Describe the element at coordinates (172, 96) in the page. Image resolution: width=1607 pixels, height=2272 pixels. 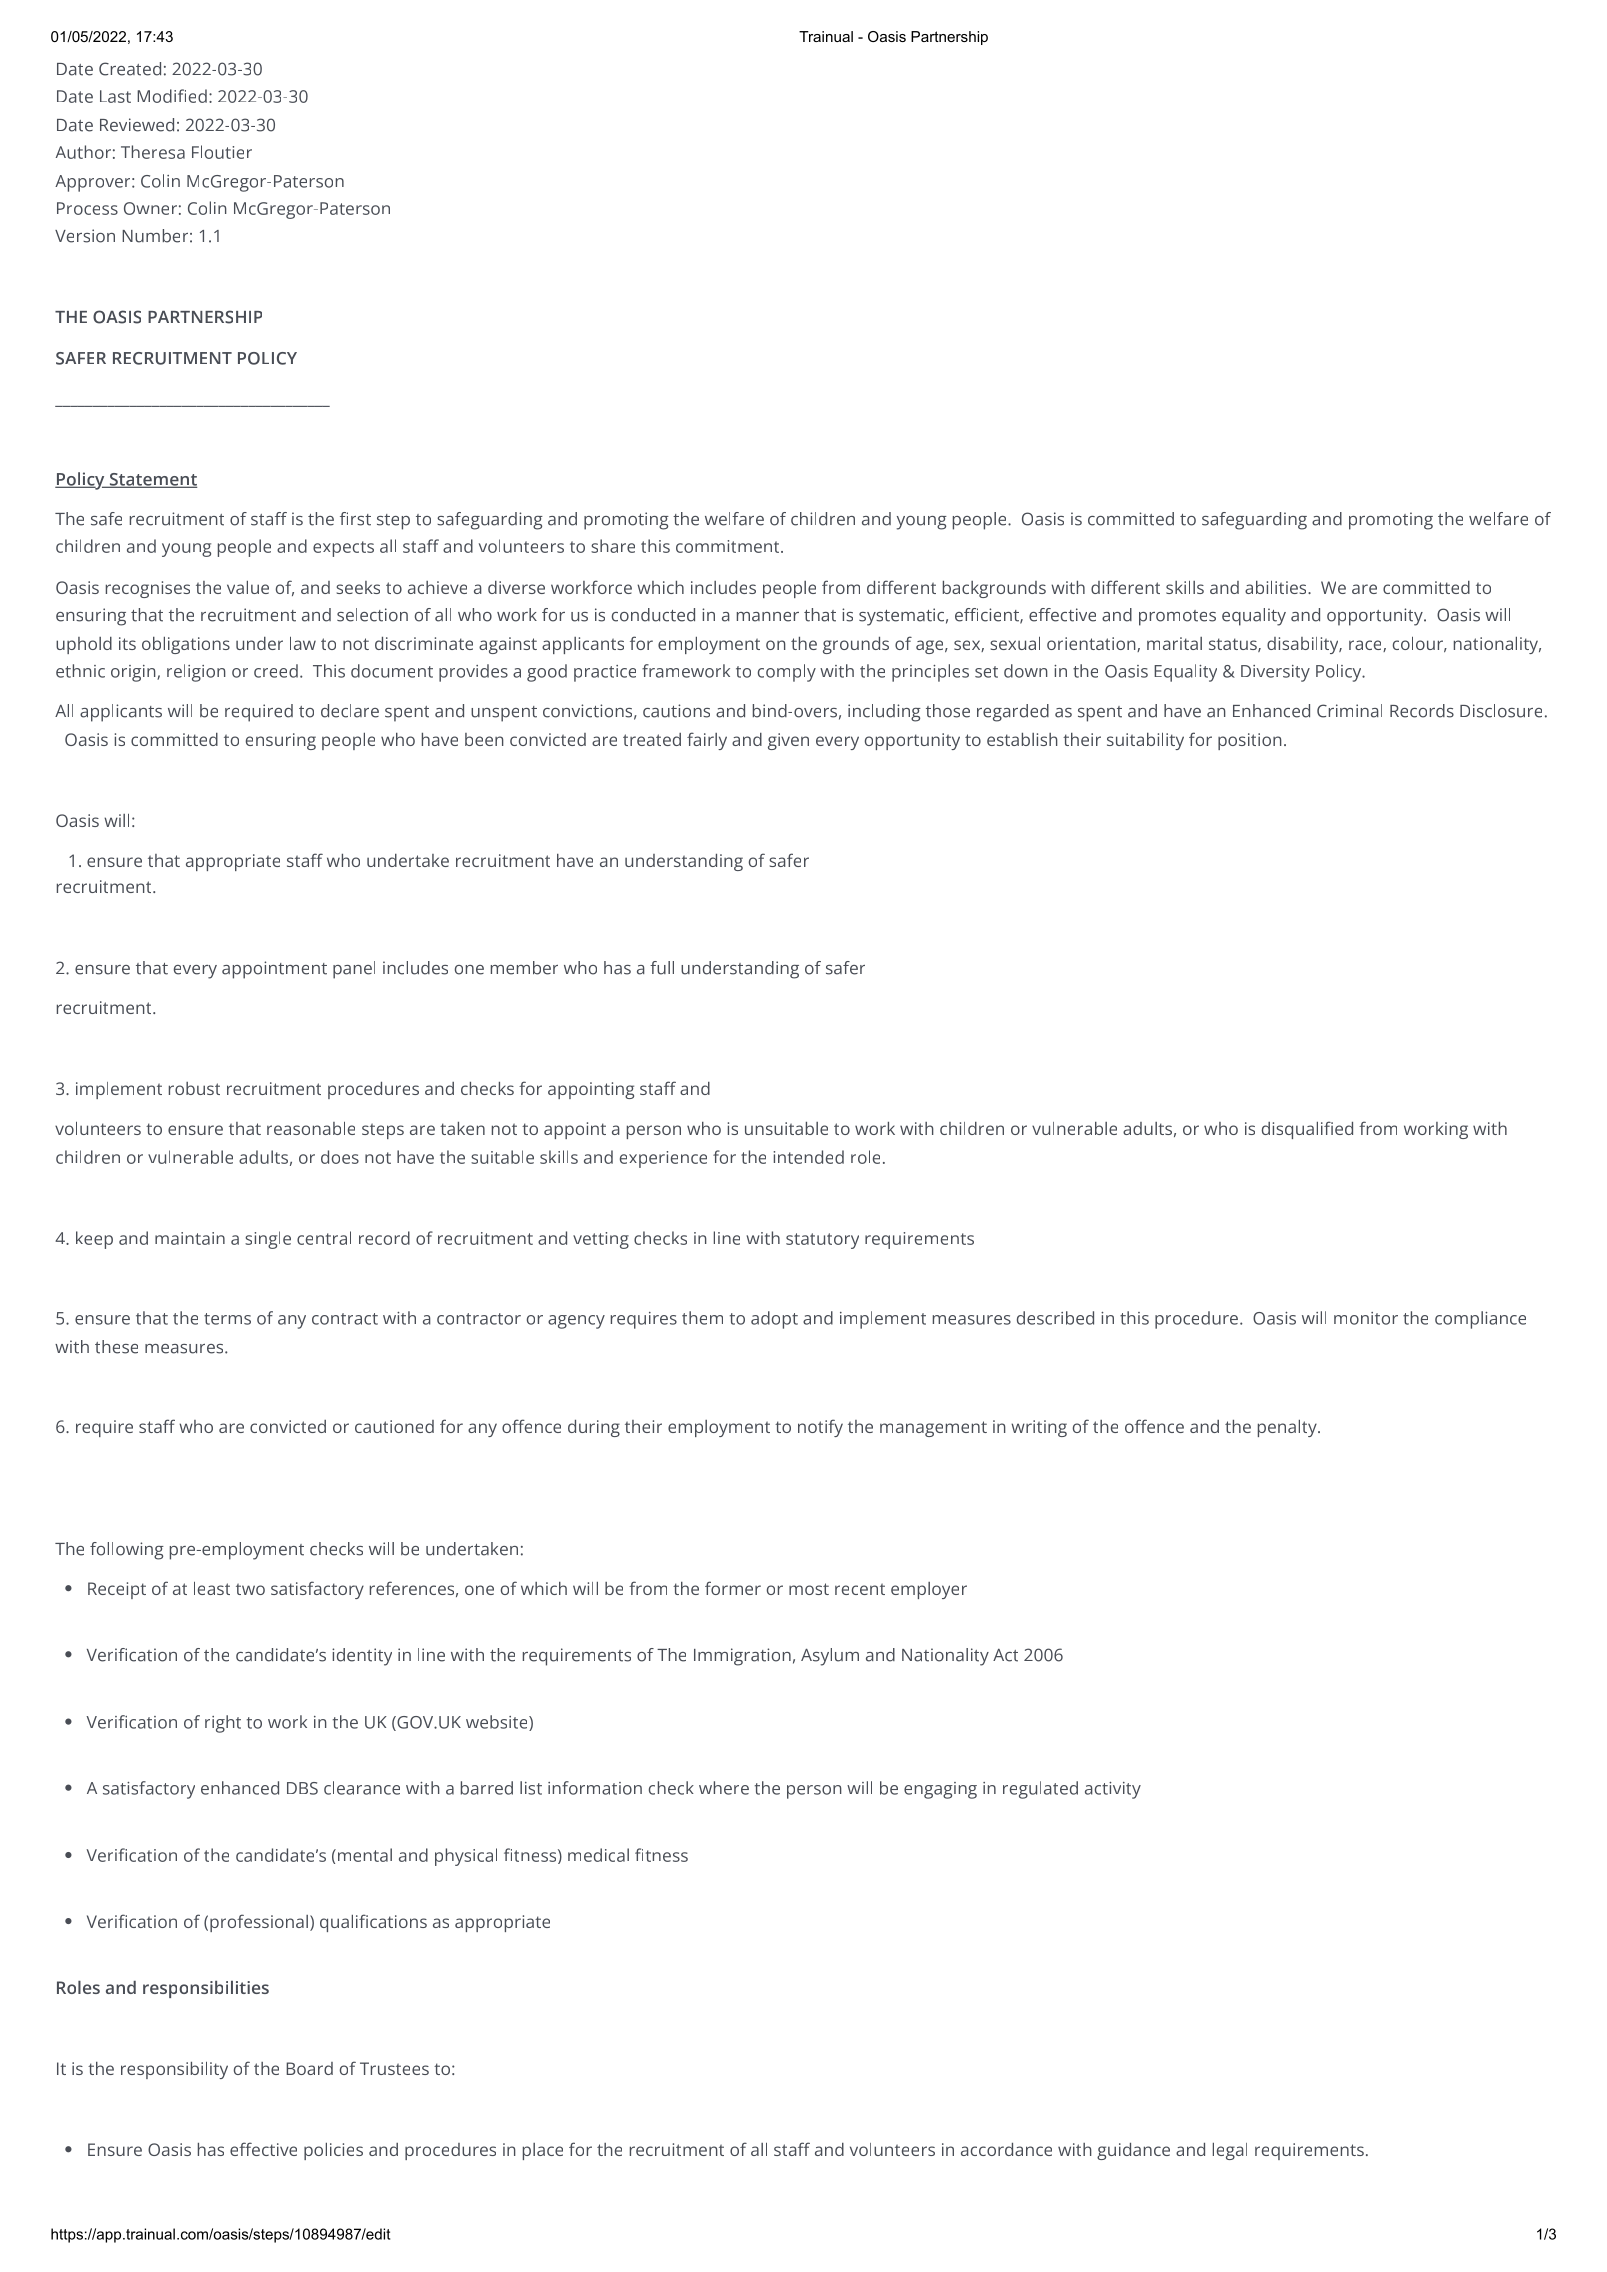
I see `Modified` at that location.
